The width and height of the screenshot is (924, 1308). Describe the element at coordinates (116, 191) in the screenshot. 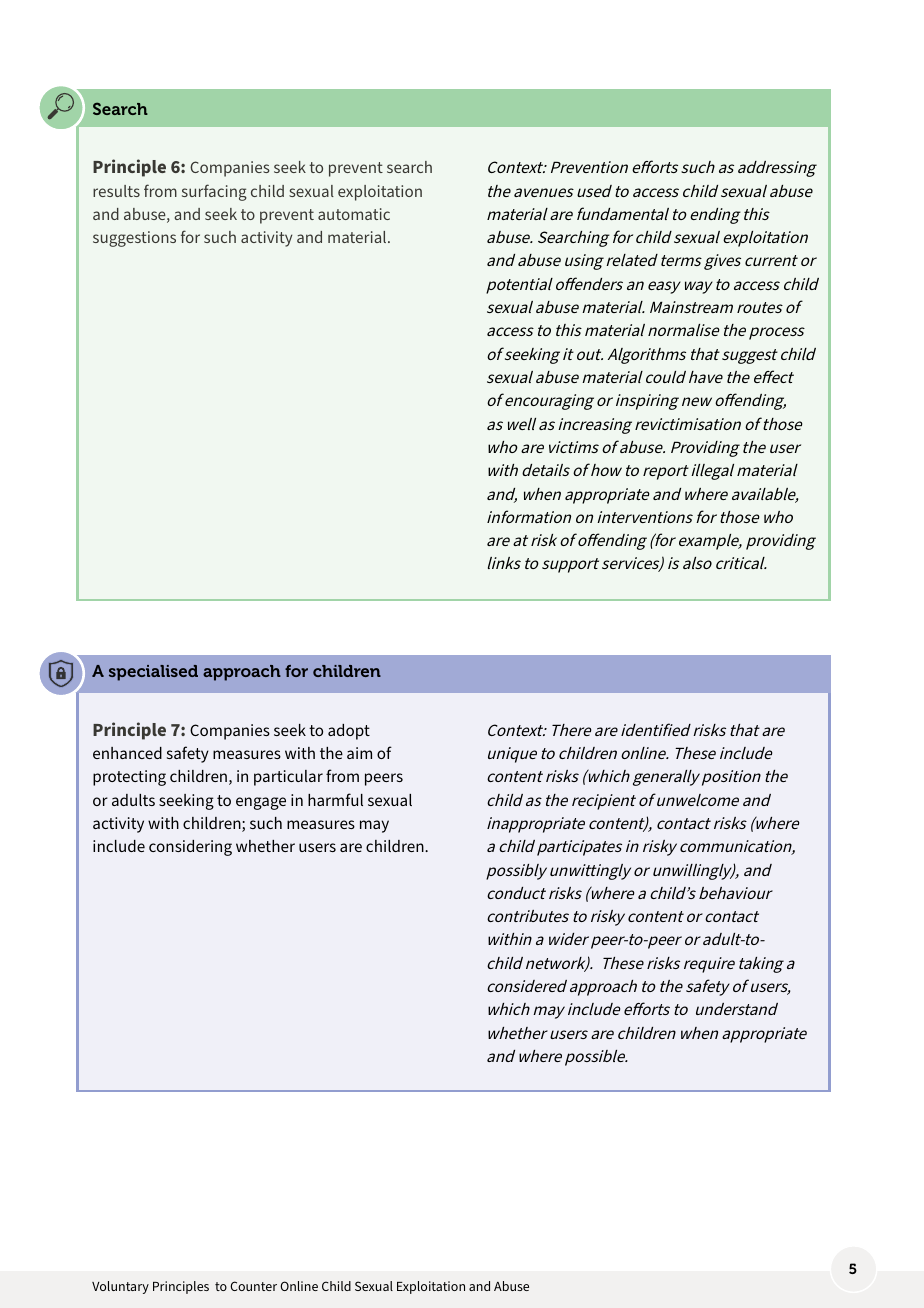

I see `results` at that location.
